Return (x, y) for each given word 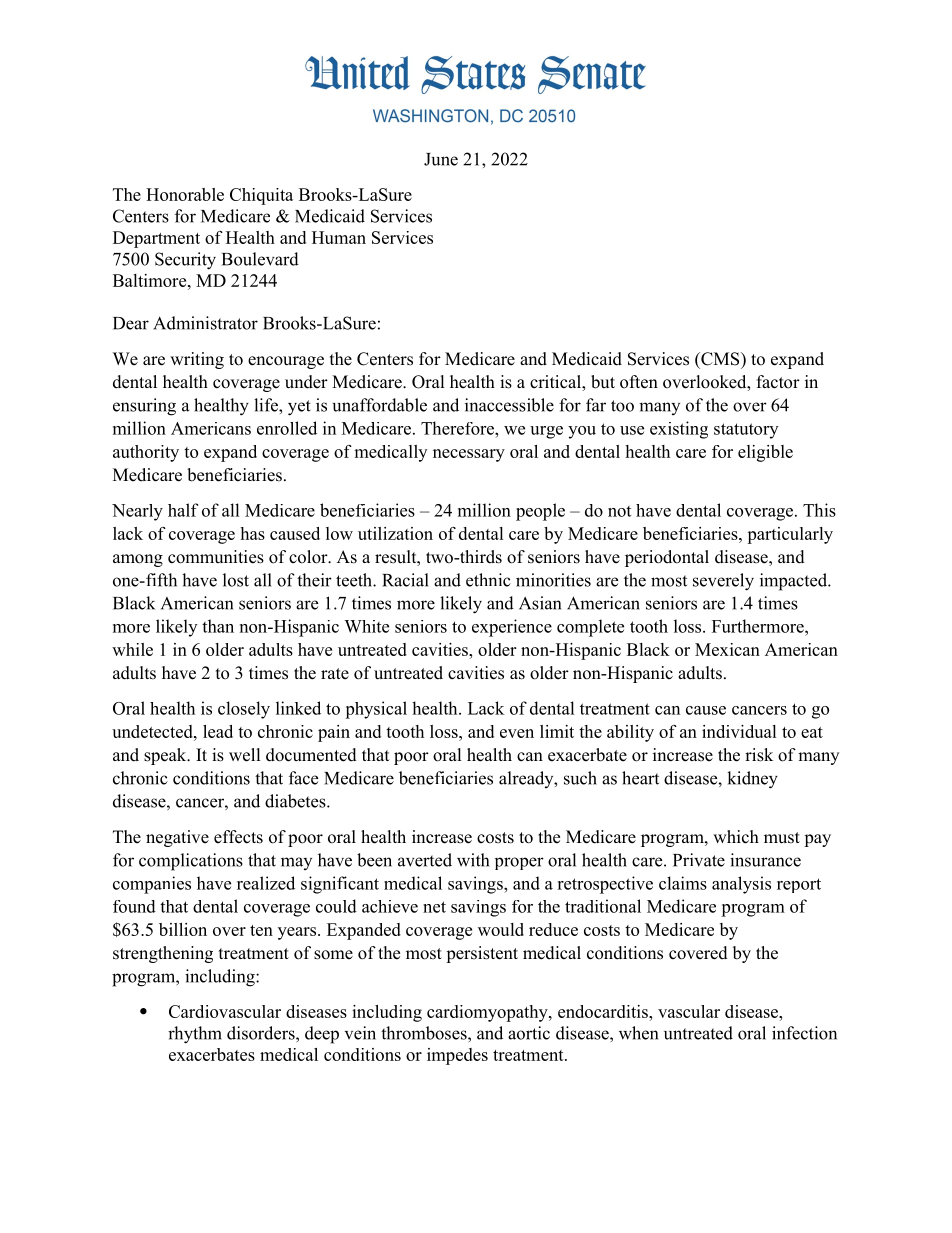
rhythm (195, 1035)
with (473, 860)
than (218, 626)
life (267, 405)
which (736, 837)
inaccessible (509, 405)
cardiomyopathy (488, 1013)
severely (723, 582)
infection (804, 1033)
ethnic (488, 580)
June (441, 159)
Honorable (185, 194)
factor (778, 382)
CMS (720, 359)
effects (238, 837)
